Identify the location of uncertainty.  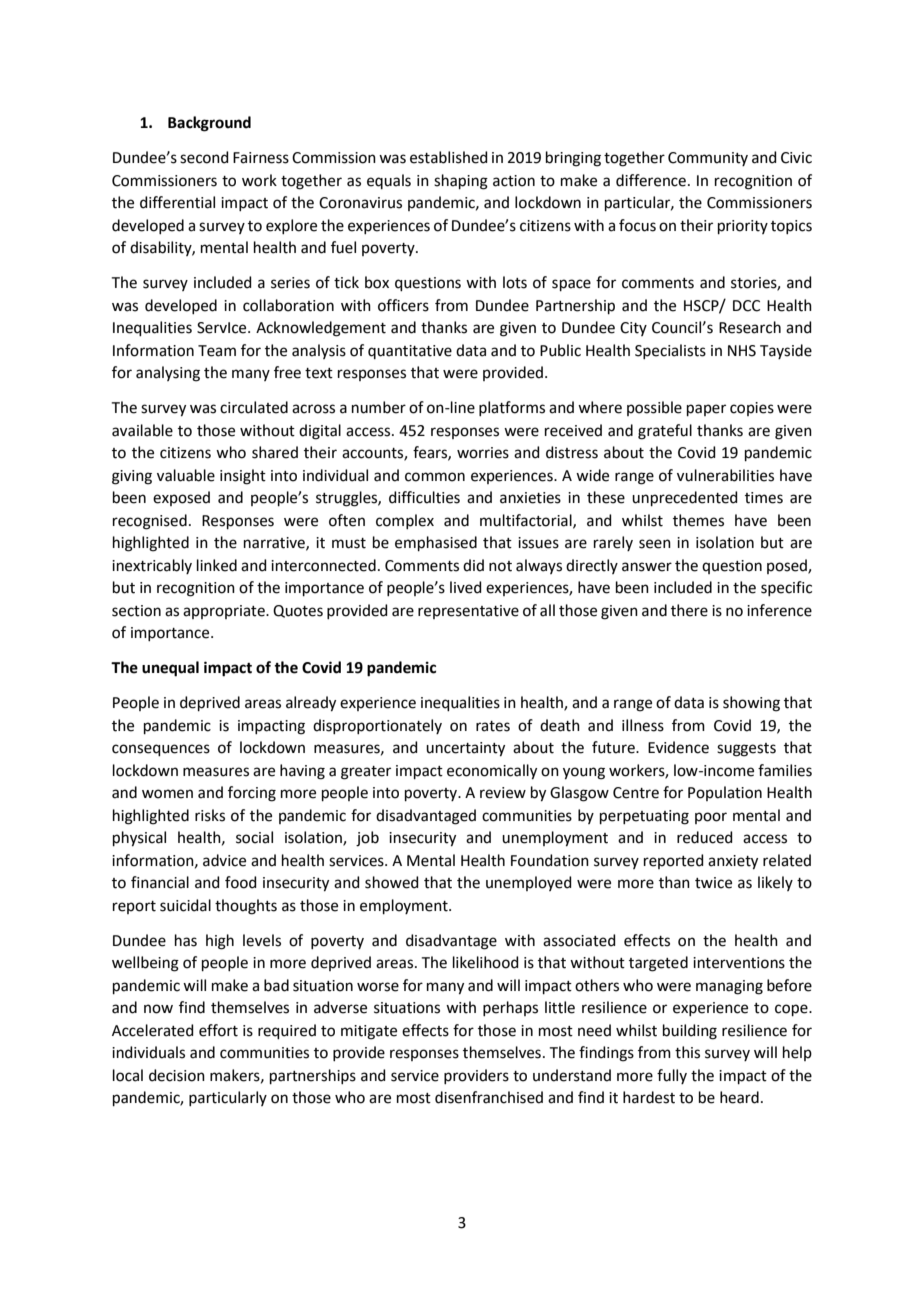
(465, 749).
